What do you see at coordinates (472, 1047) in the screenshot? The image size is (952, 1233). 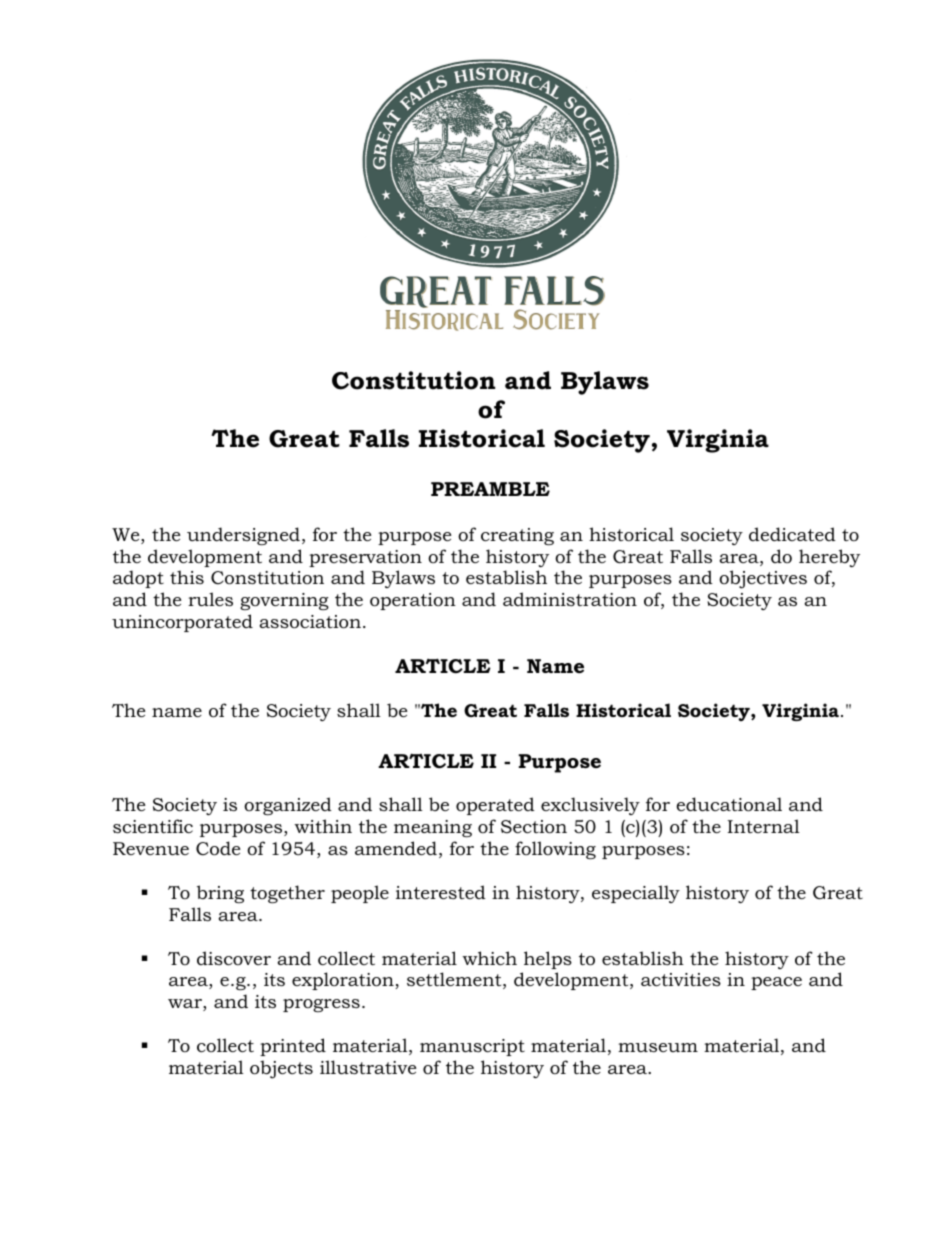 I see `manuscript` at bounding box center [472, 1047].
